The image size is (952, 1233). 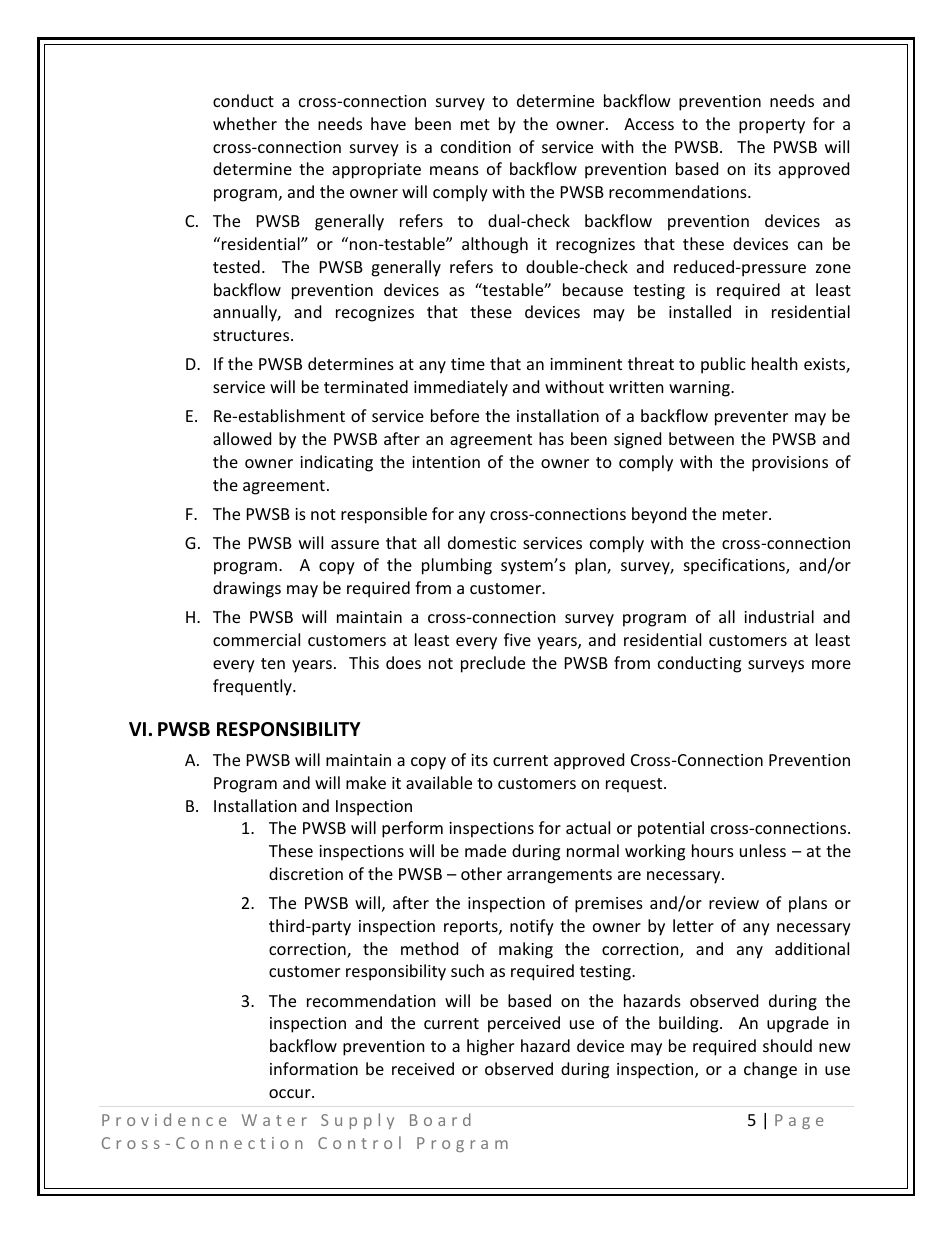 What do you see at coordinates (376, 171) in the screenshot?
I see `appropriate` at bounding box center [376, 171].
